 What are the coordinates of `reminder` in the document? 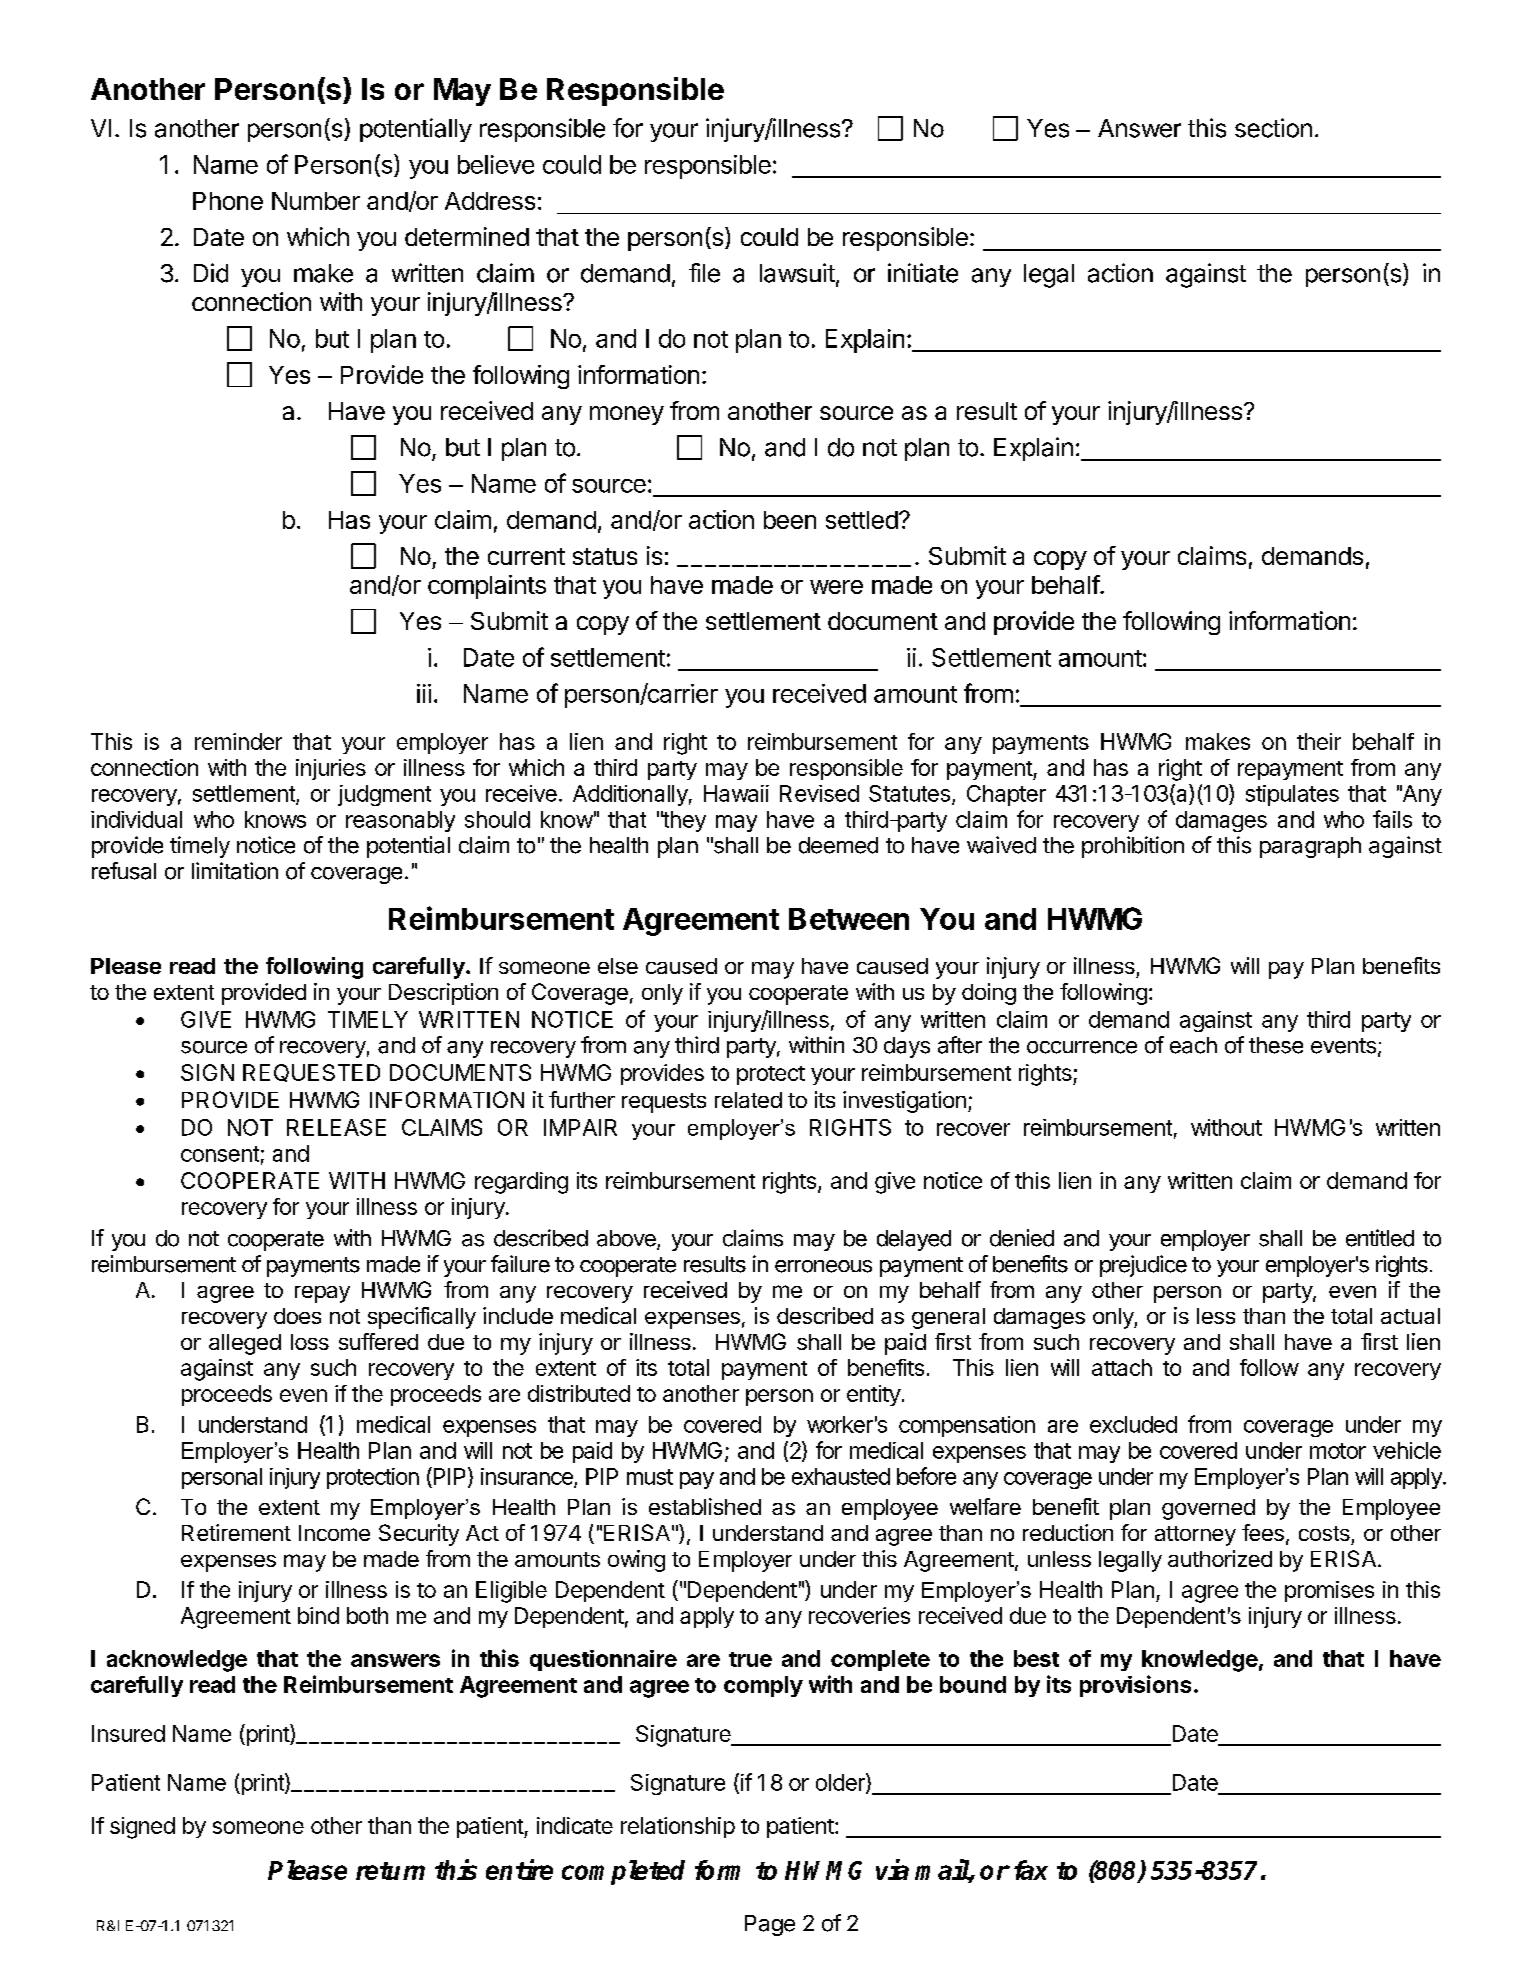 It's located at (238, 741).
